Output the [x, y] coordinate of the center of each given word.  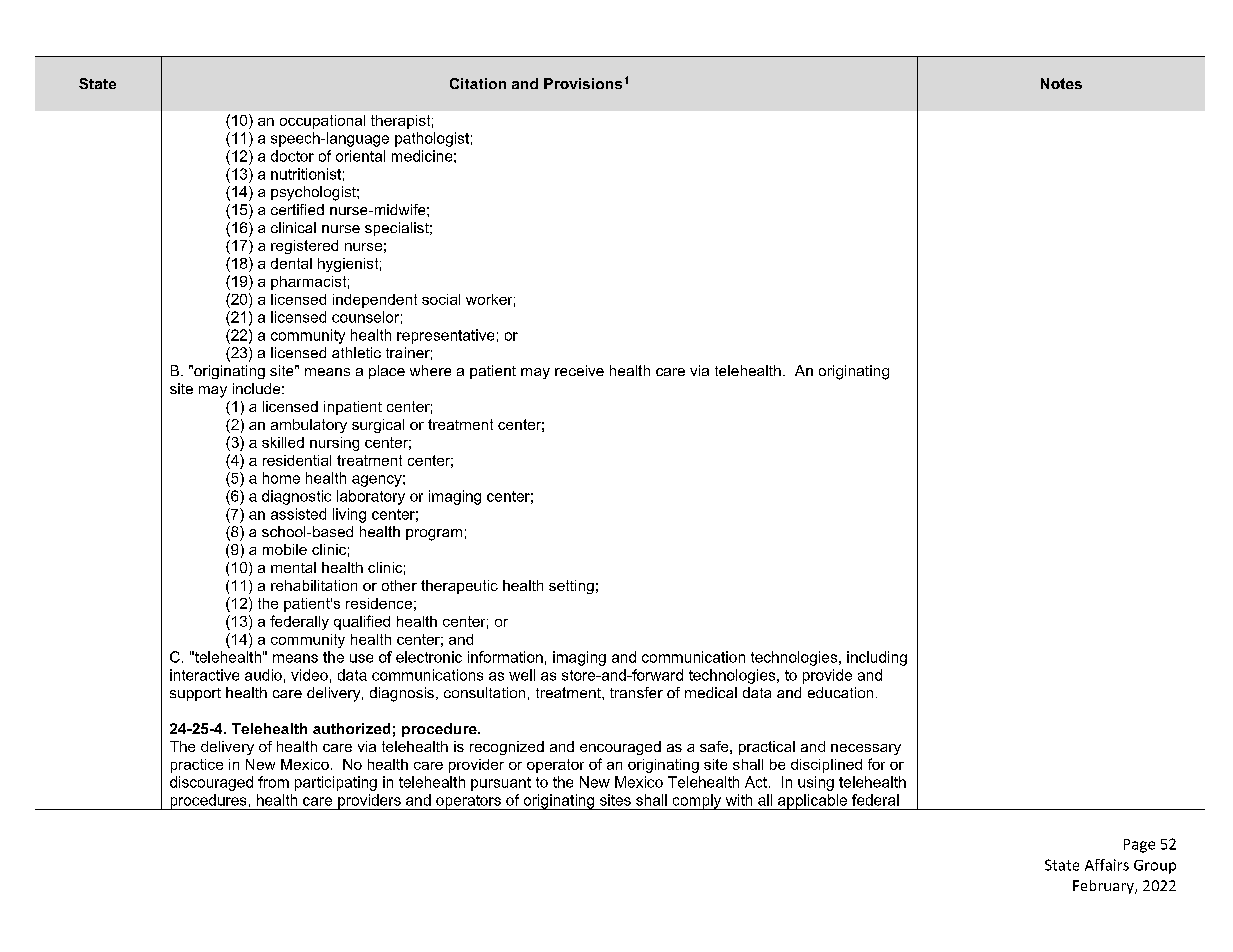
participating [336, 783]
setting [571, 587]
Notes [1061, 83]
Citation [478, 83]
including [877, 658]
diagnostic [296, 497]
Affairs [1107, 865]
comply [697, 802]
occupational [322, 122]
